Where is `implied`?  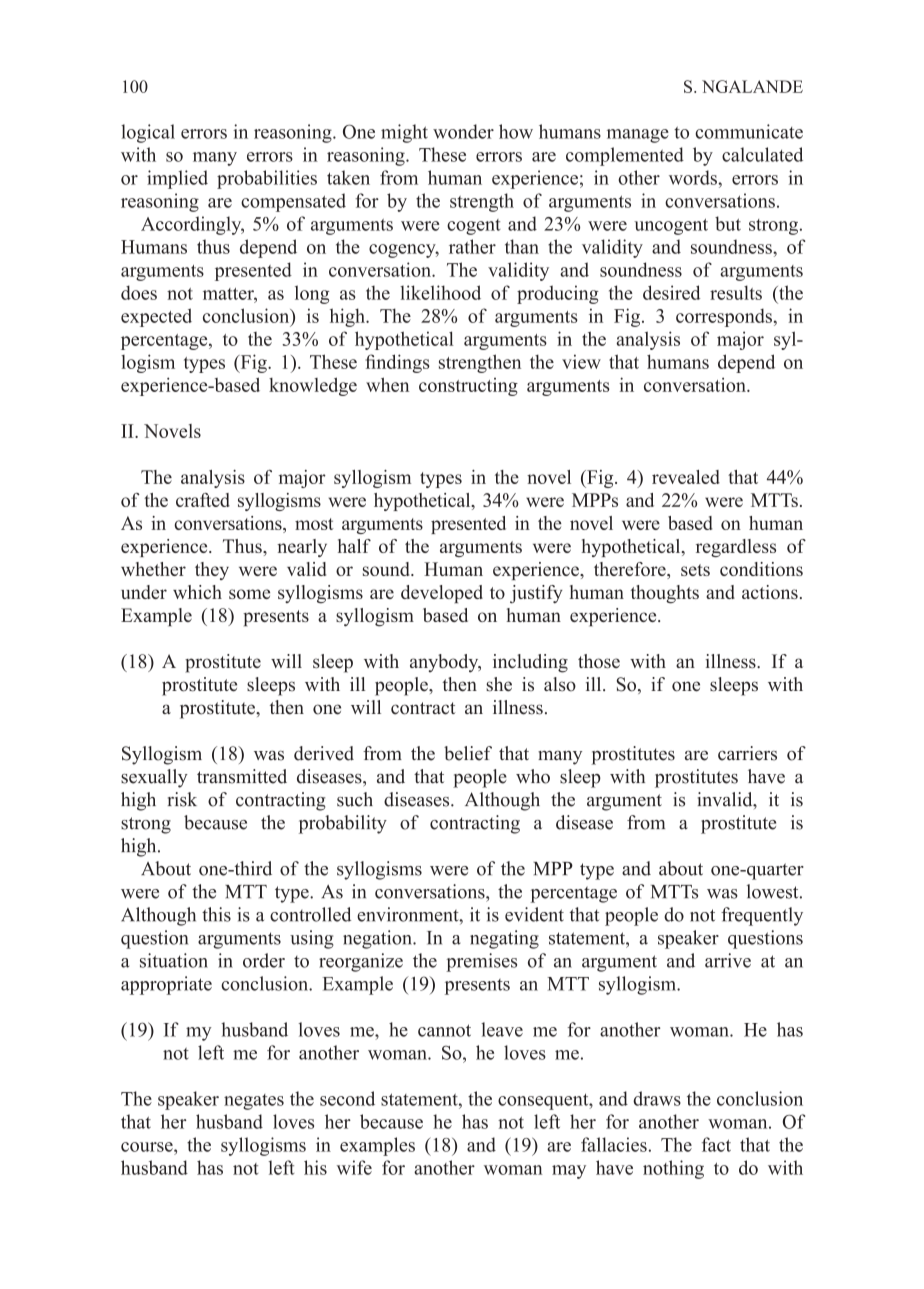
implied is located at coordinates (177, 179).
